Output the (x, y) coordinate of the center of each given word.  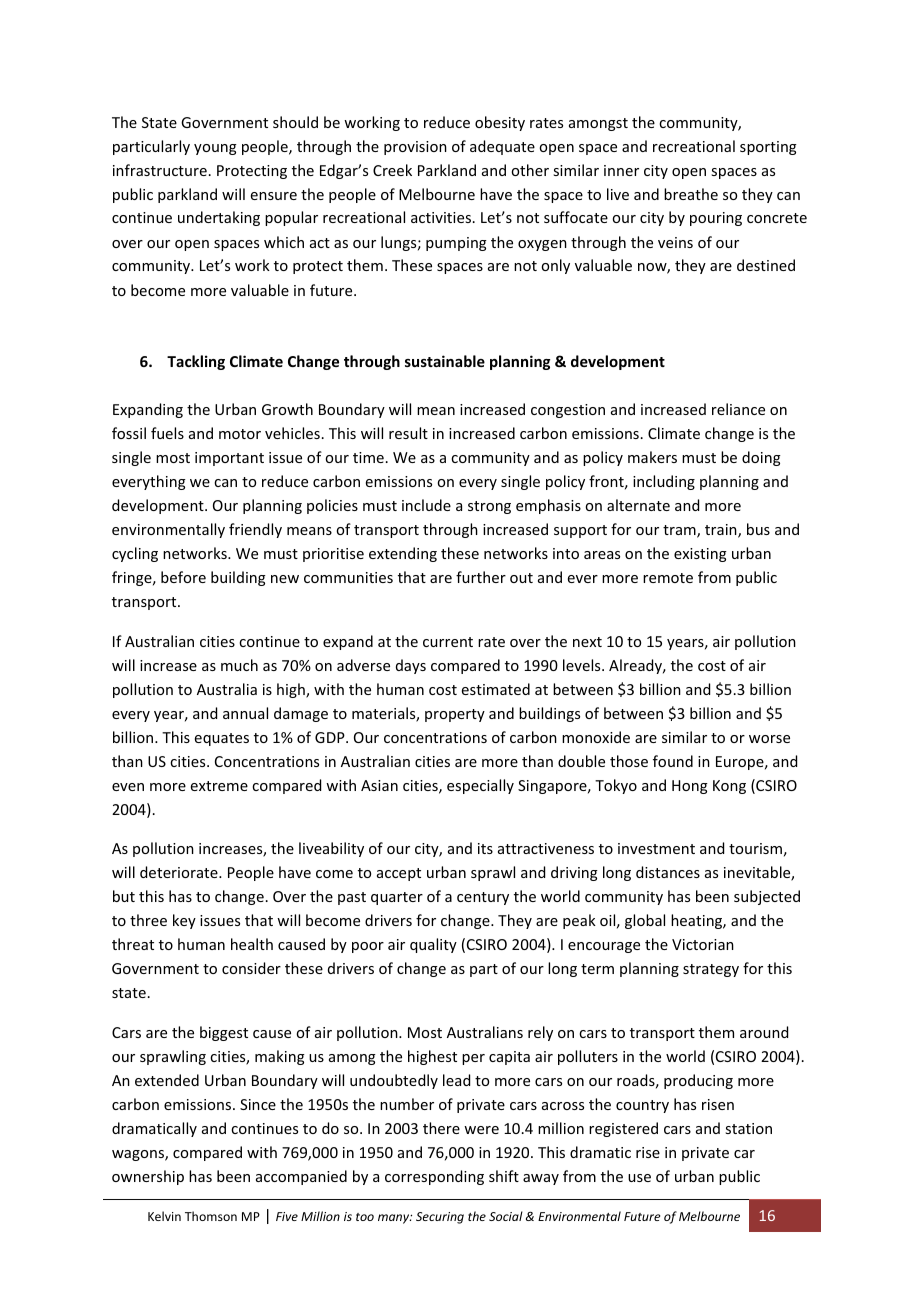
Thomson (211, 1216)
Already (637, 666)
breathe (691, 194)
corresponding (434, 1177)
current (448, 642)
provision (415, 148)
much (239, 665)
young (215, 149)
